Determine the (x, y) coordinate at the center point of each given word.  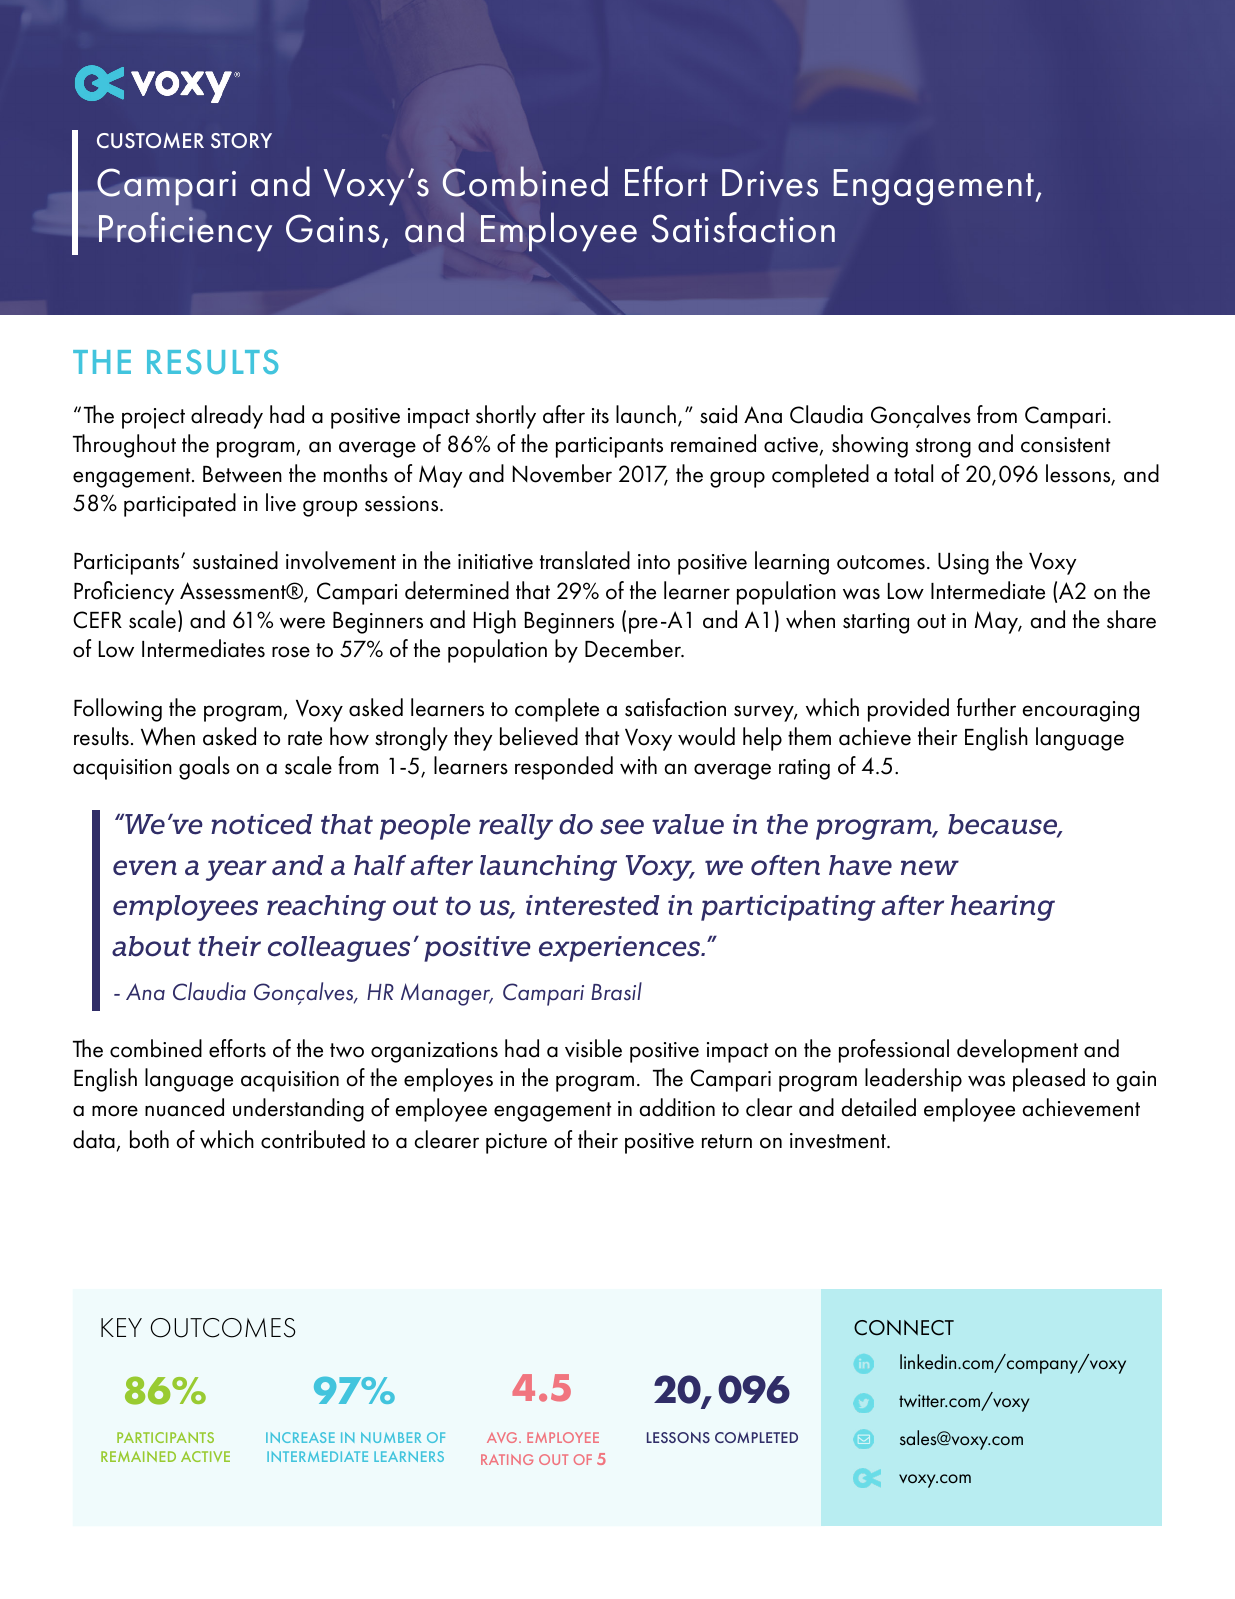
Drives (770, 183)
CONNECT (904, 1328)
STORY (241, 140)
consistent (1065, 445)
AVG (503, 1437)
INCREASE (300, 1437)
